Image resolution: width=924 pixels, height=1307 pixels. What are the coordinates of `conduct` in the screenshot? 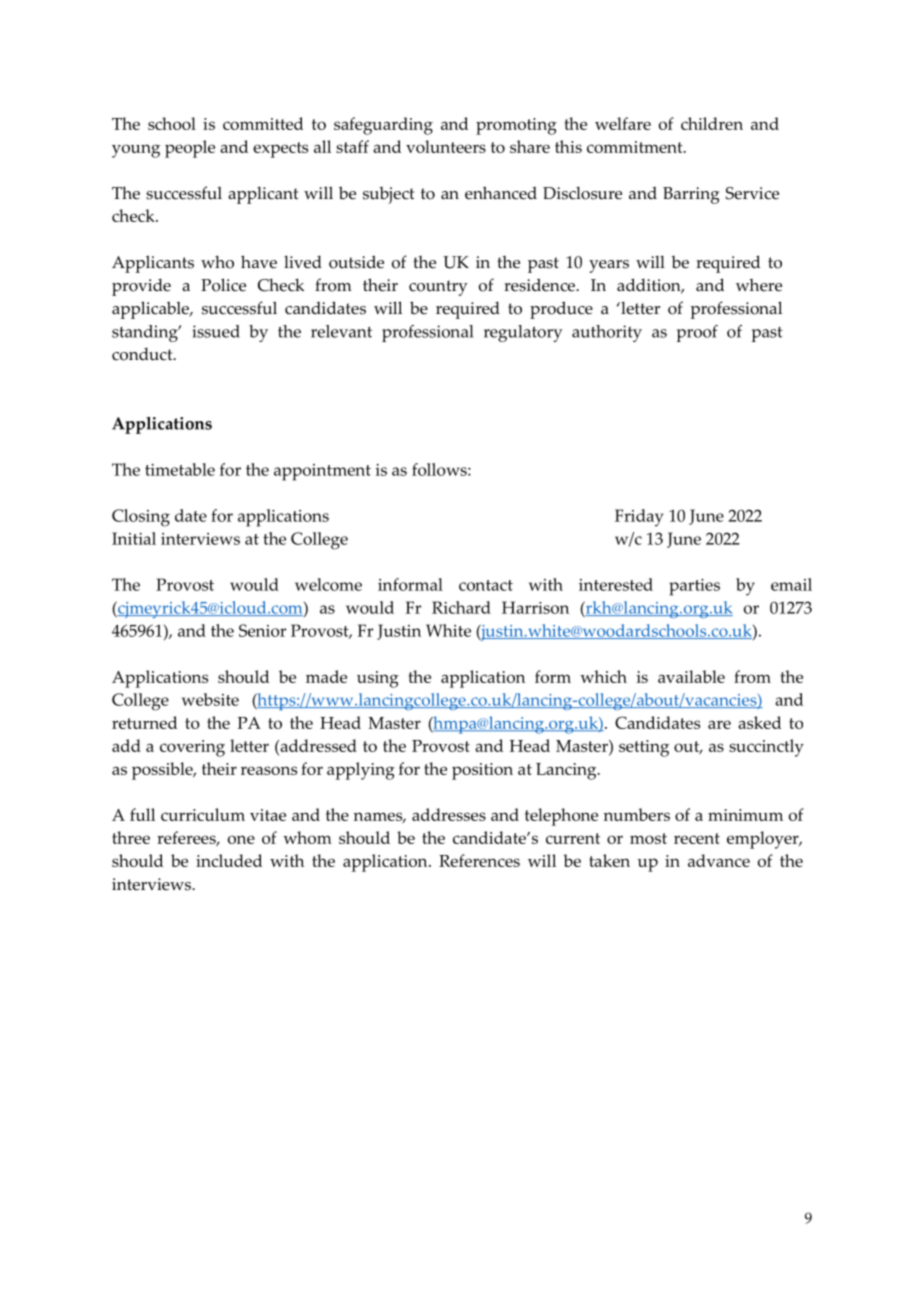 It's located at (143, 354).
